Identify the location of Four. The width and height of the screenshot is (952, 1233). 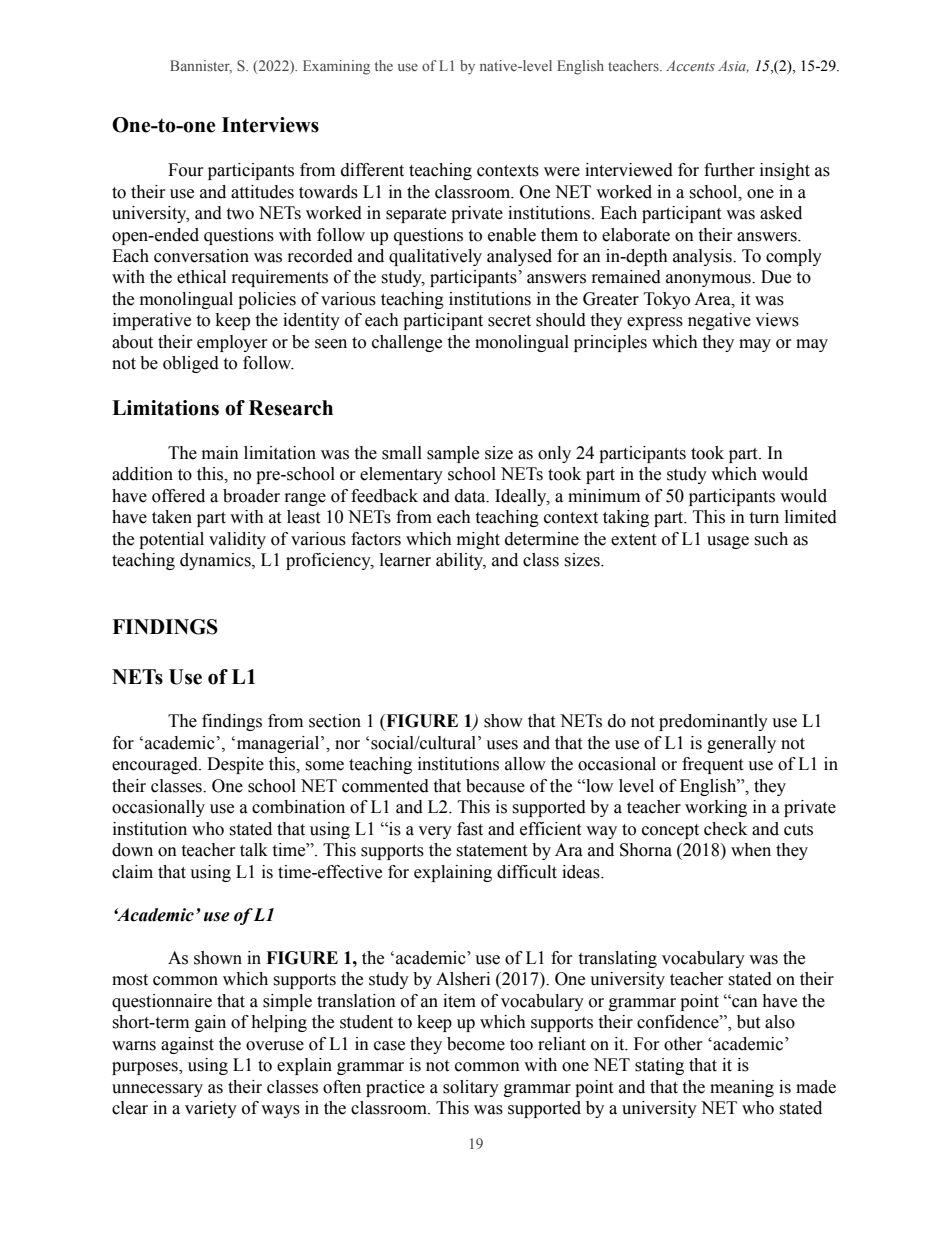
(186, 170).
